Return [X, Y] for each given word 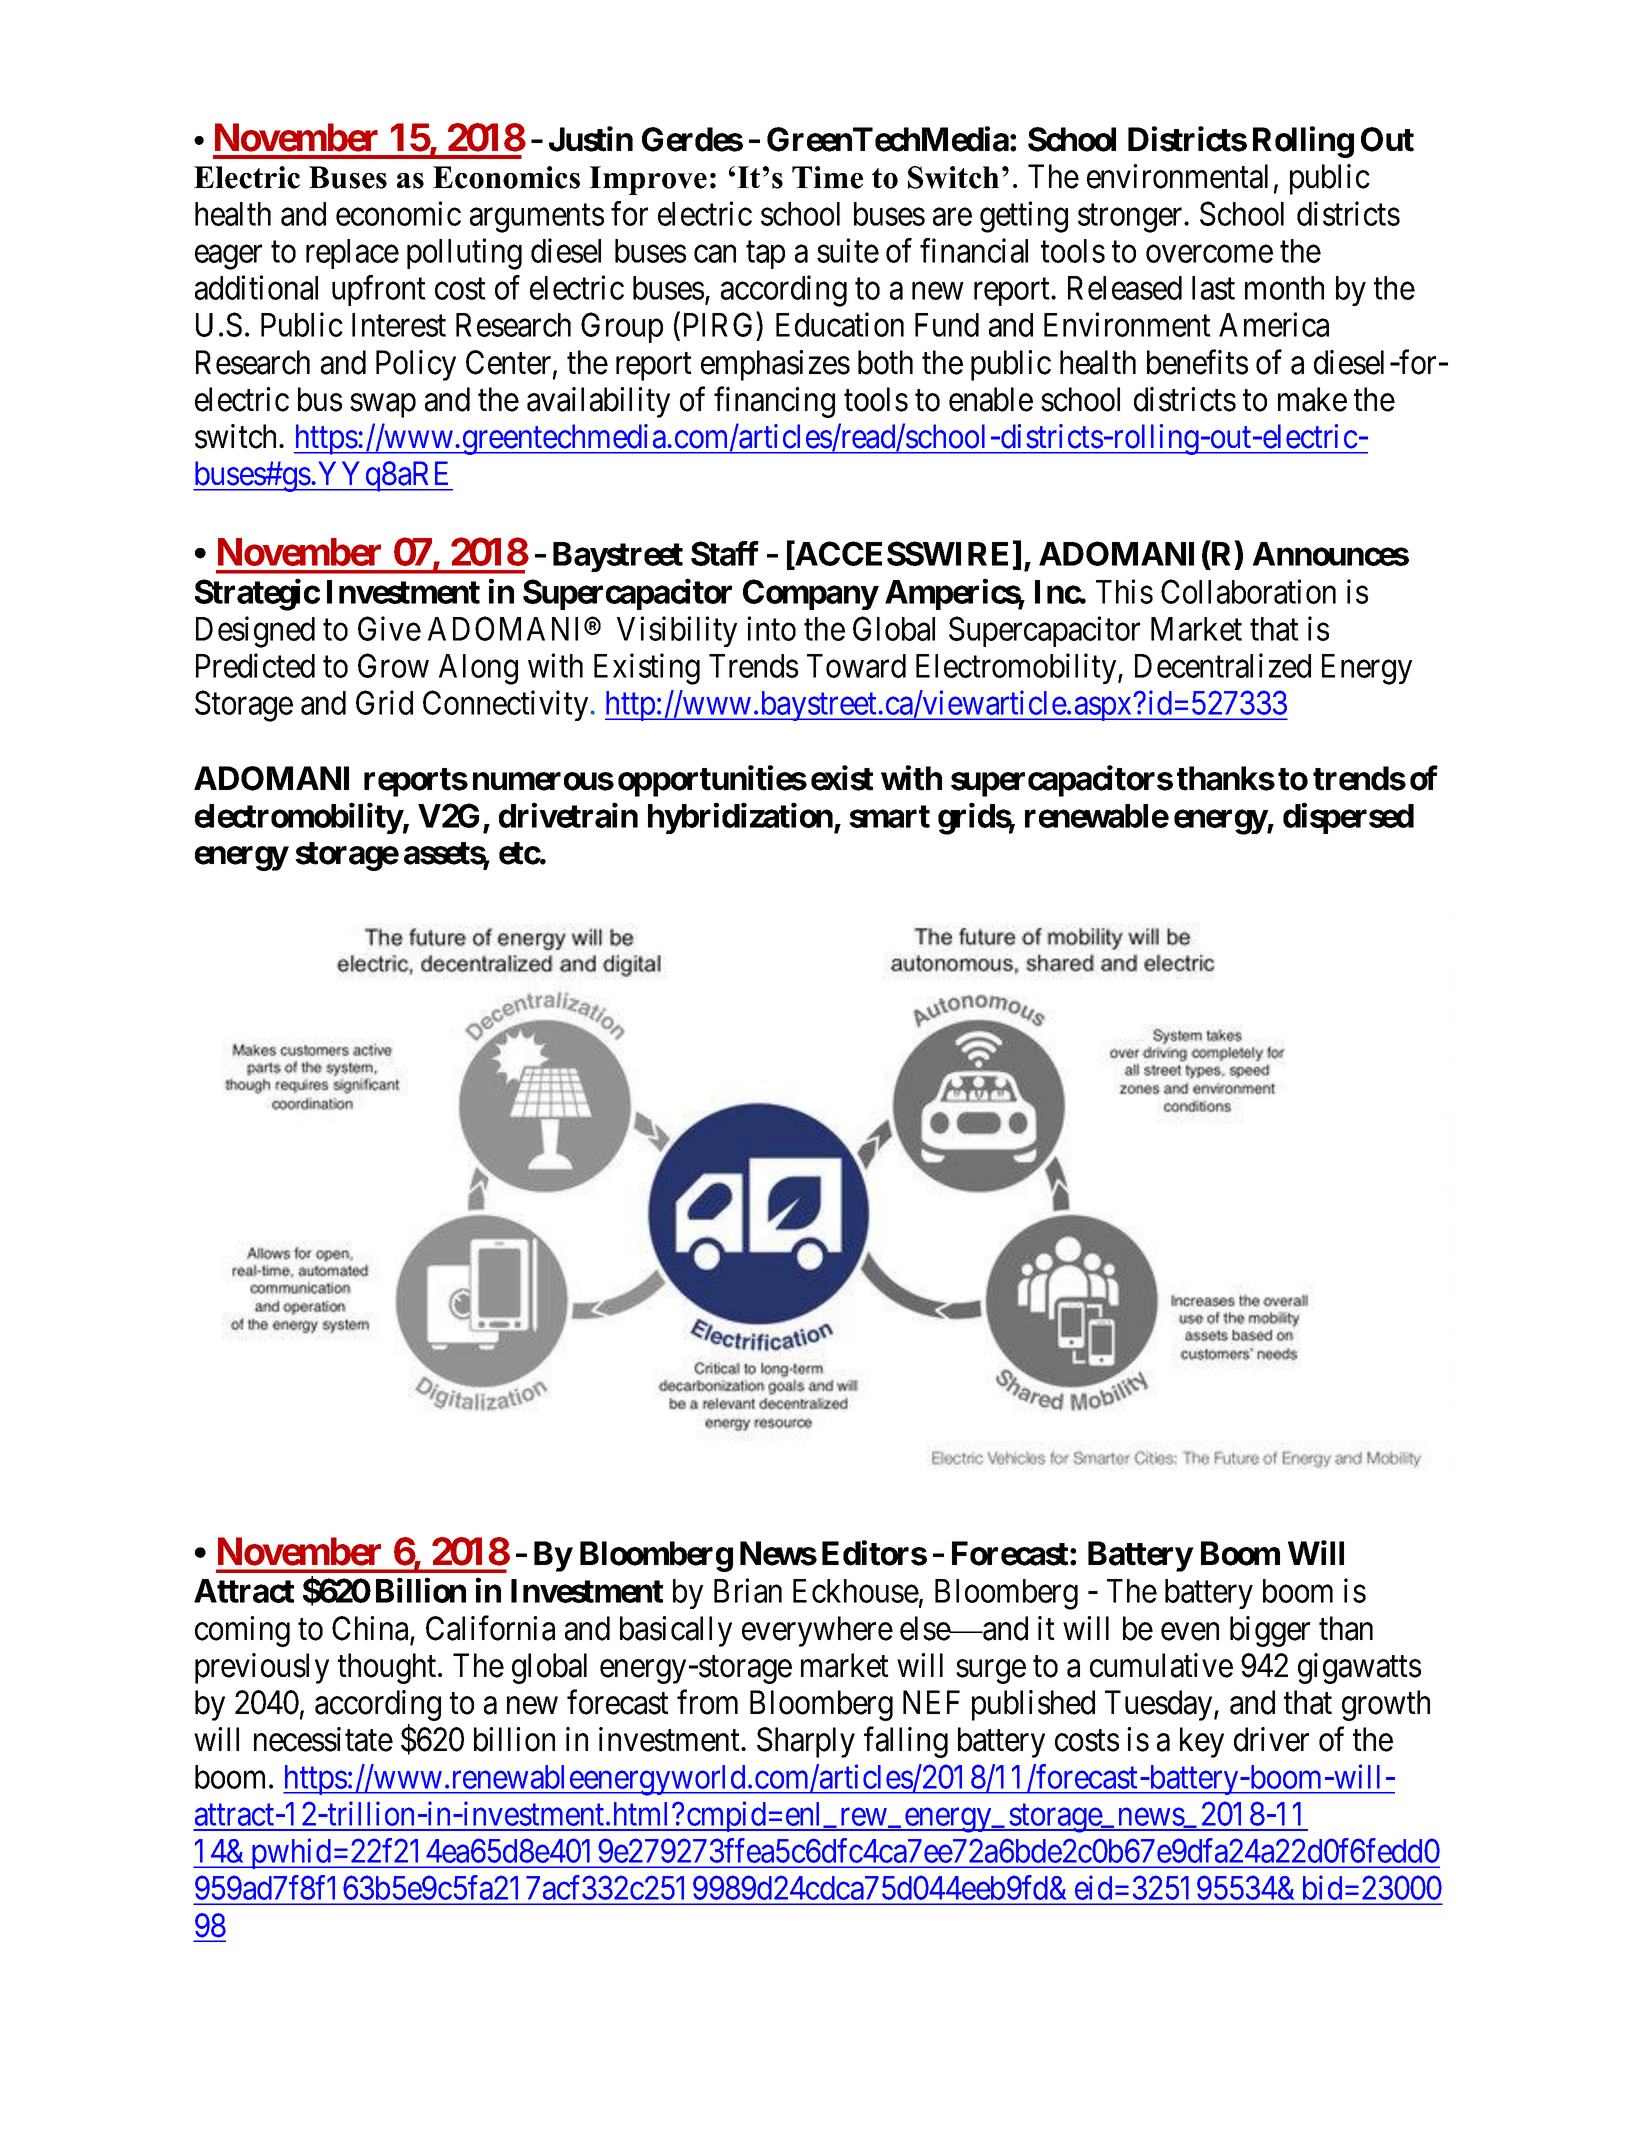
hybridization [741, 818]
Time [827, 177]
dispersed [1348, 818]
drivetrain [568, 815]
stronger [1131, 218]
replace [352, 254]
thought [388, 1668]
